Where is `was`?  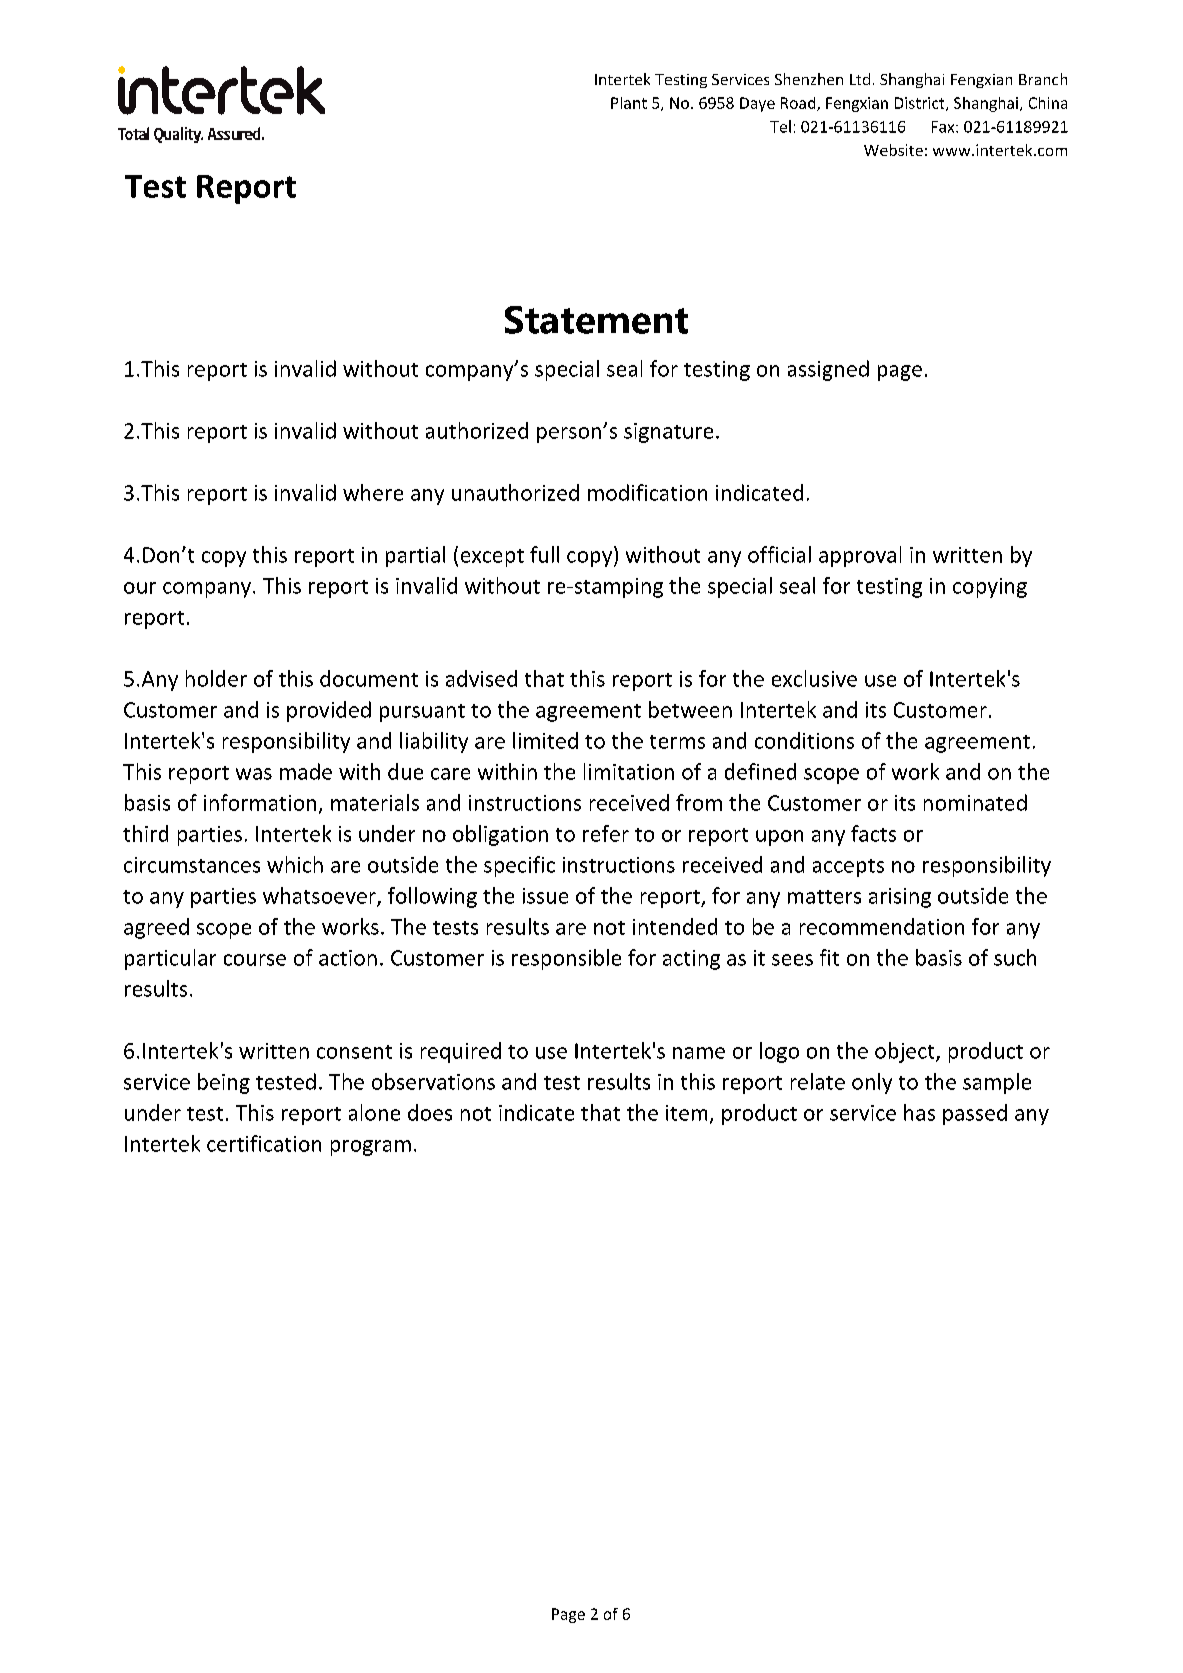
was is located at coordinates (254, 774).
